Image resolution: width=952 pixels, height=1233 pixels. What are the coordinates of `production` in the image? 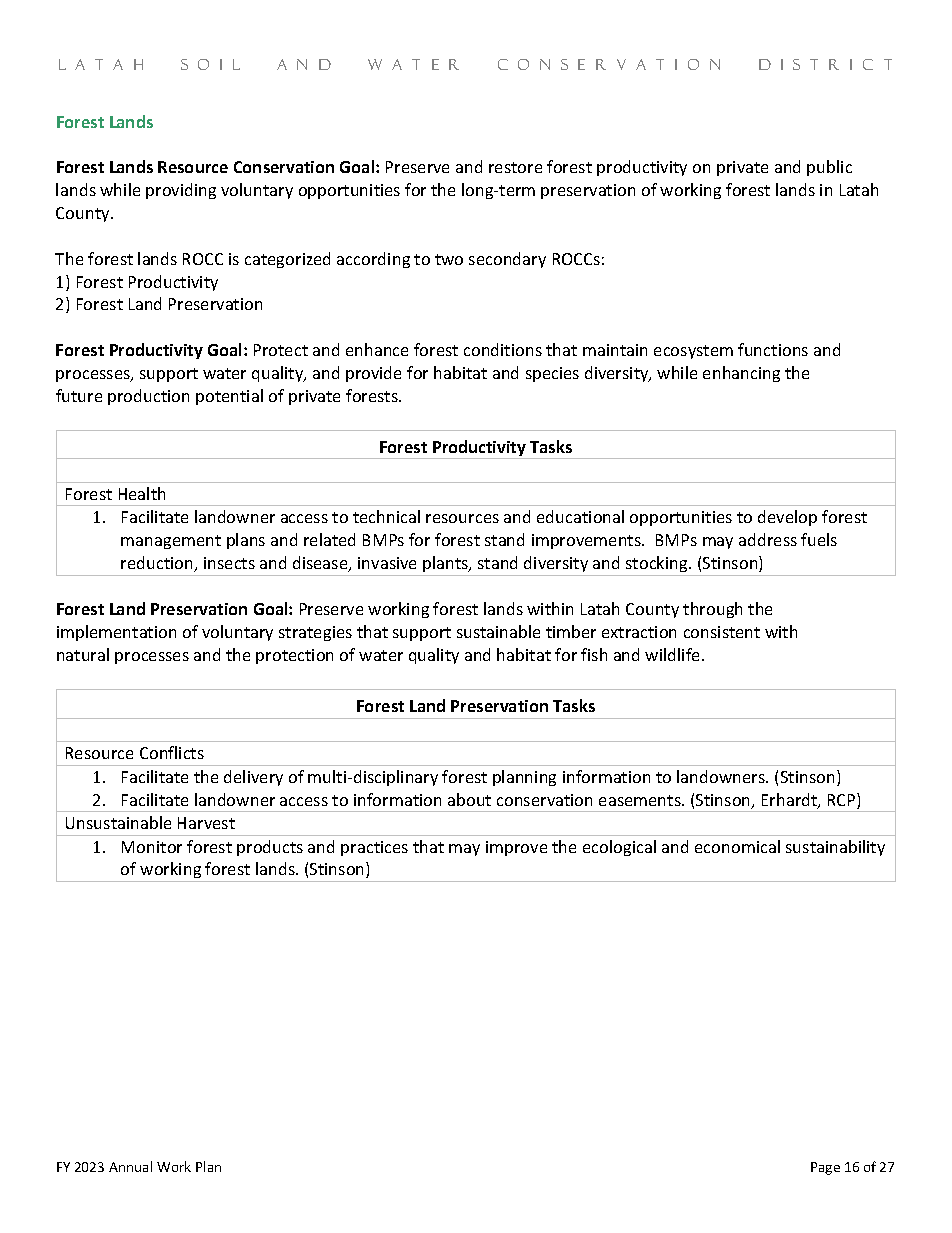 It's located at (148, 397).
